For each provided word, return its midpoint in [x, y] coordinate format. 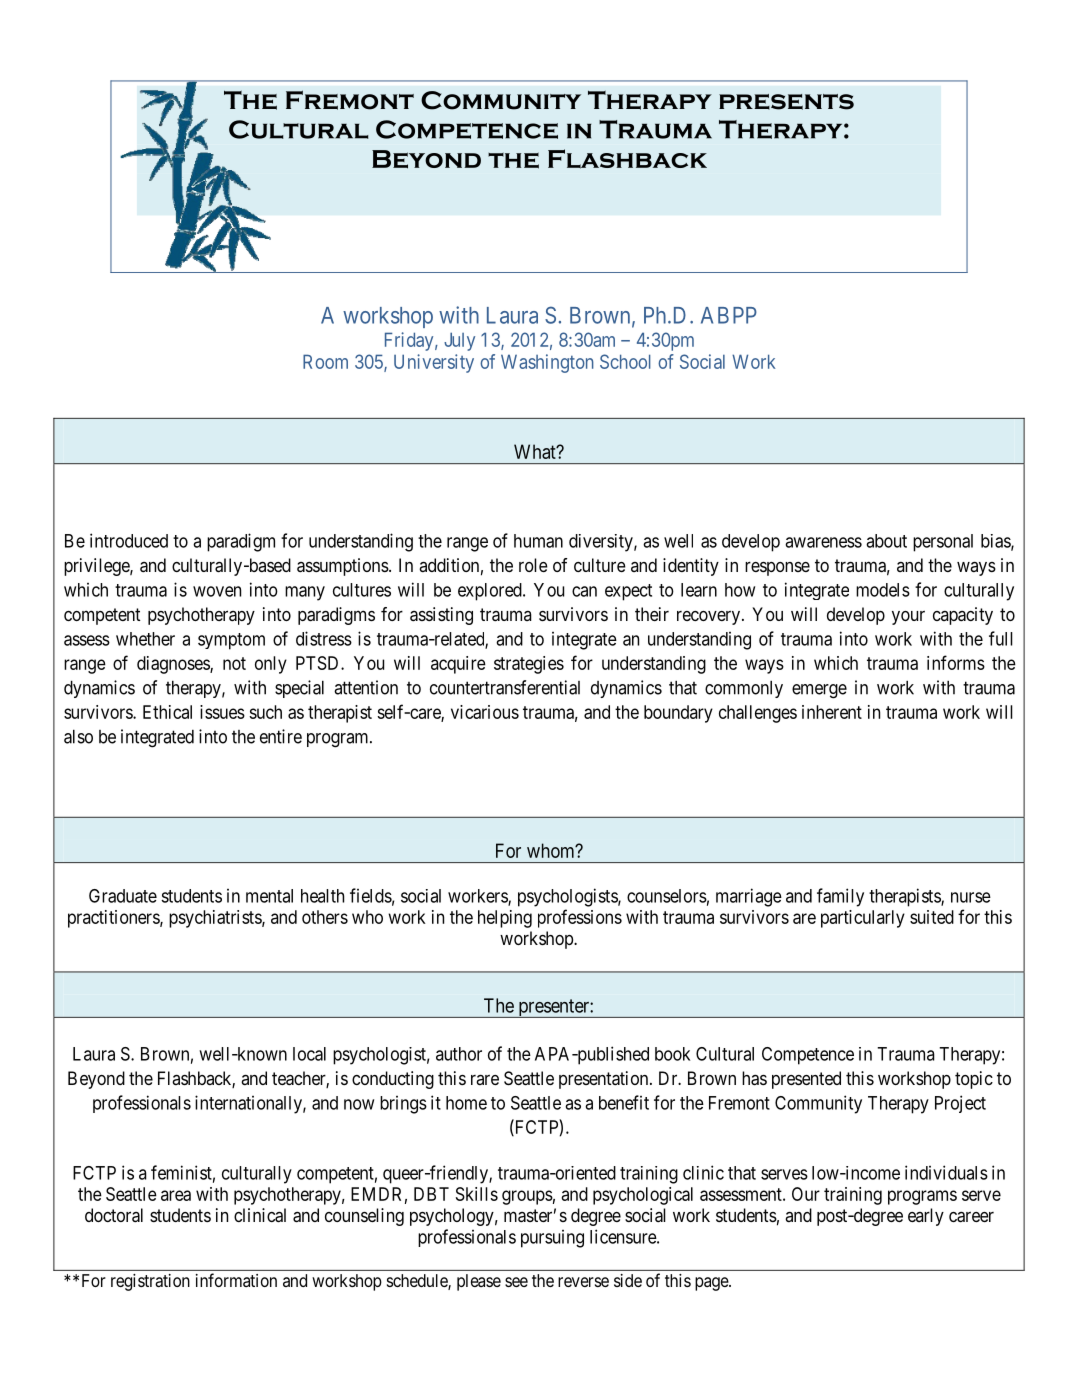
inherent [832, 712]
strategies [529, 665]
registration [150, 1282]
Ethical [167, 712]
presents [786, 102]
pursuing [552, 1239]
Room [325, 361]
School [625, 361]
